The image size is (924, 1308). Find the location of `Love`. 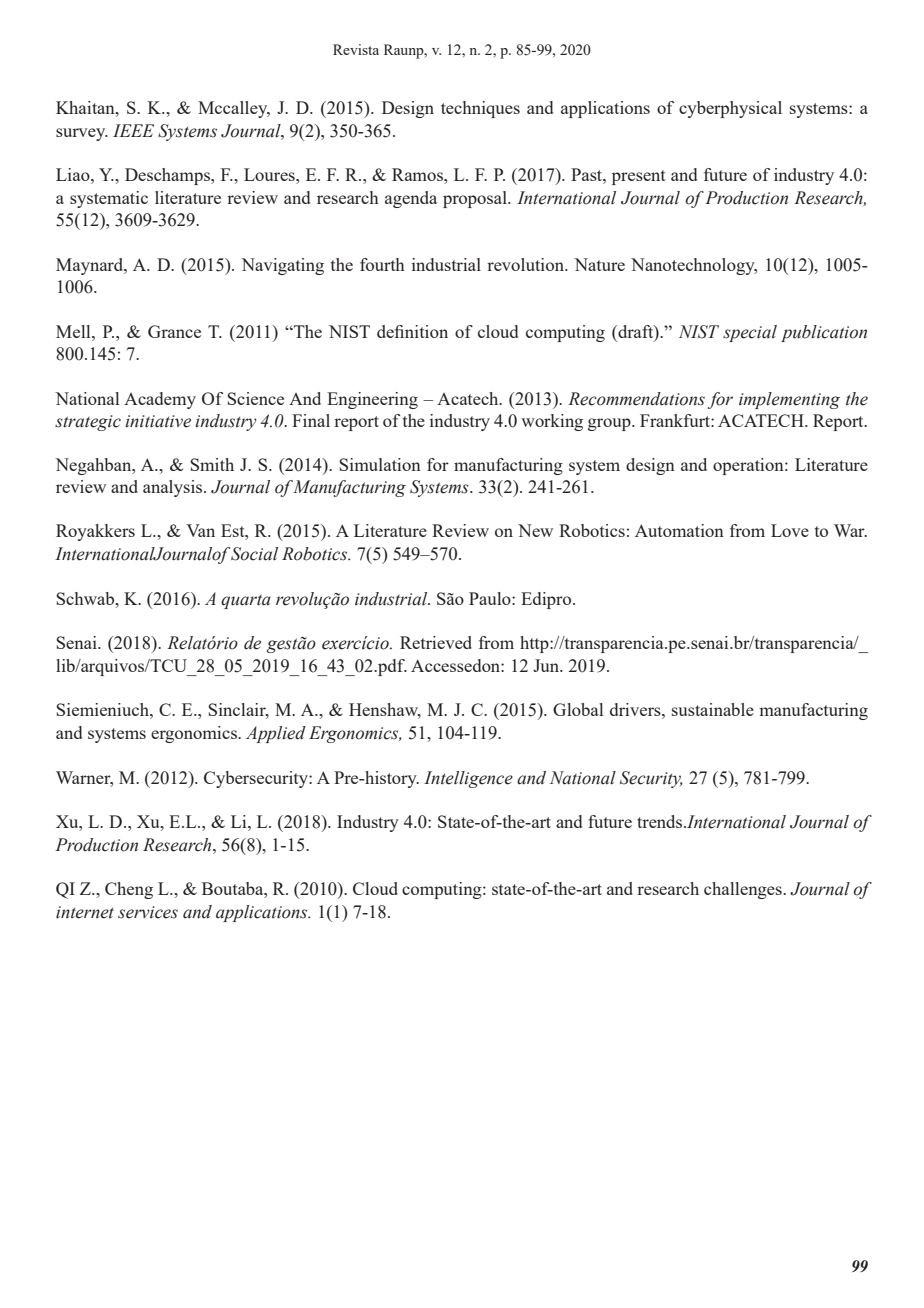

Love is located at coordinates (790, 530).
